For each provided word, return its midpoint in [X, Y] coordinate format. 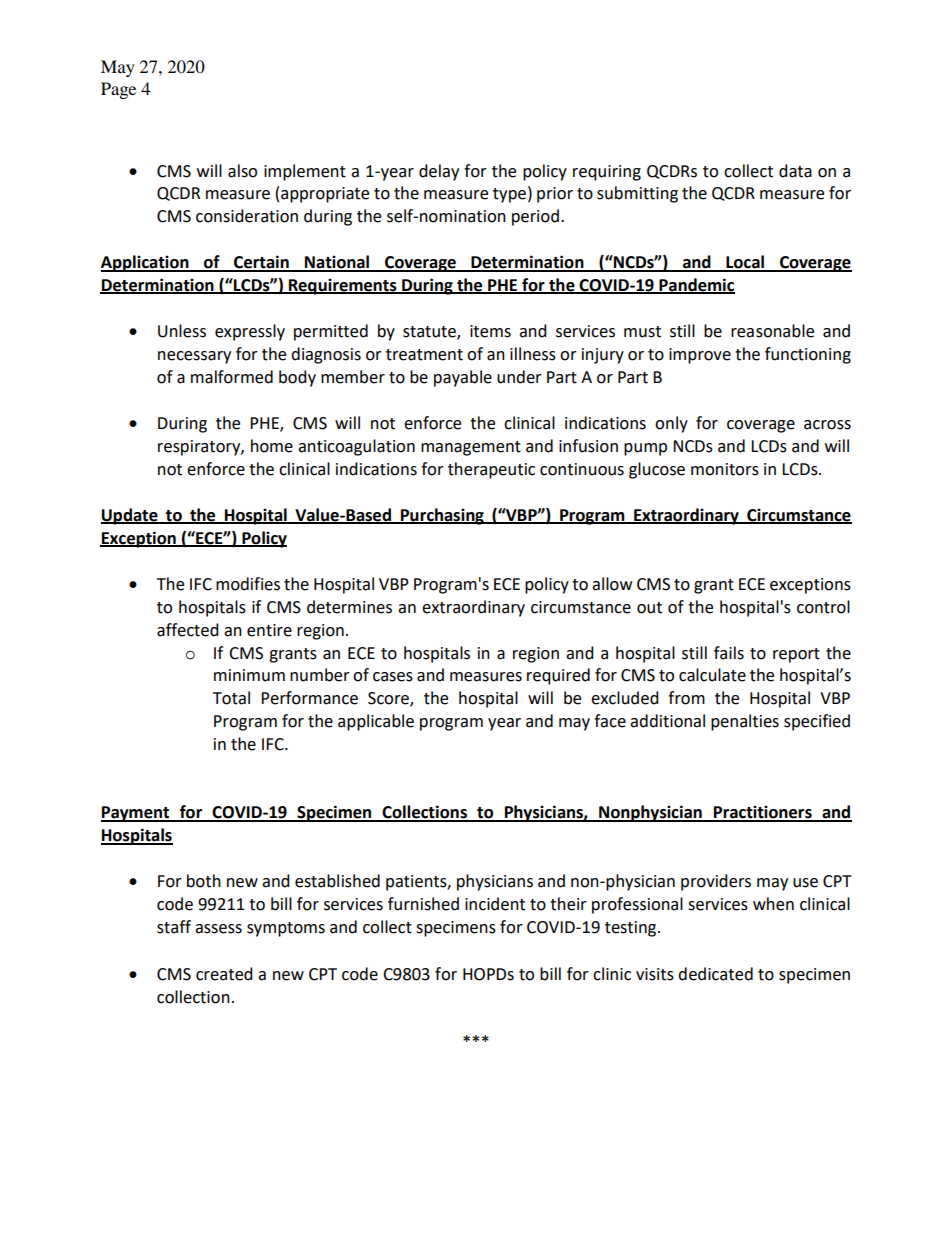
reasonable [772, 331]
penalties [745, 722]
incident [495, 904]
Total [231, 698]
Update [130, 516]
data [795, 171]
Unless [182, 331]
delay [439, 172]
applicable [376, 722]
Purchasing [442, 516]
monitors [725, 469]
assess [218, 929]
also [242, 171]
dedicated [715, 974]
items [490, 331]
